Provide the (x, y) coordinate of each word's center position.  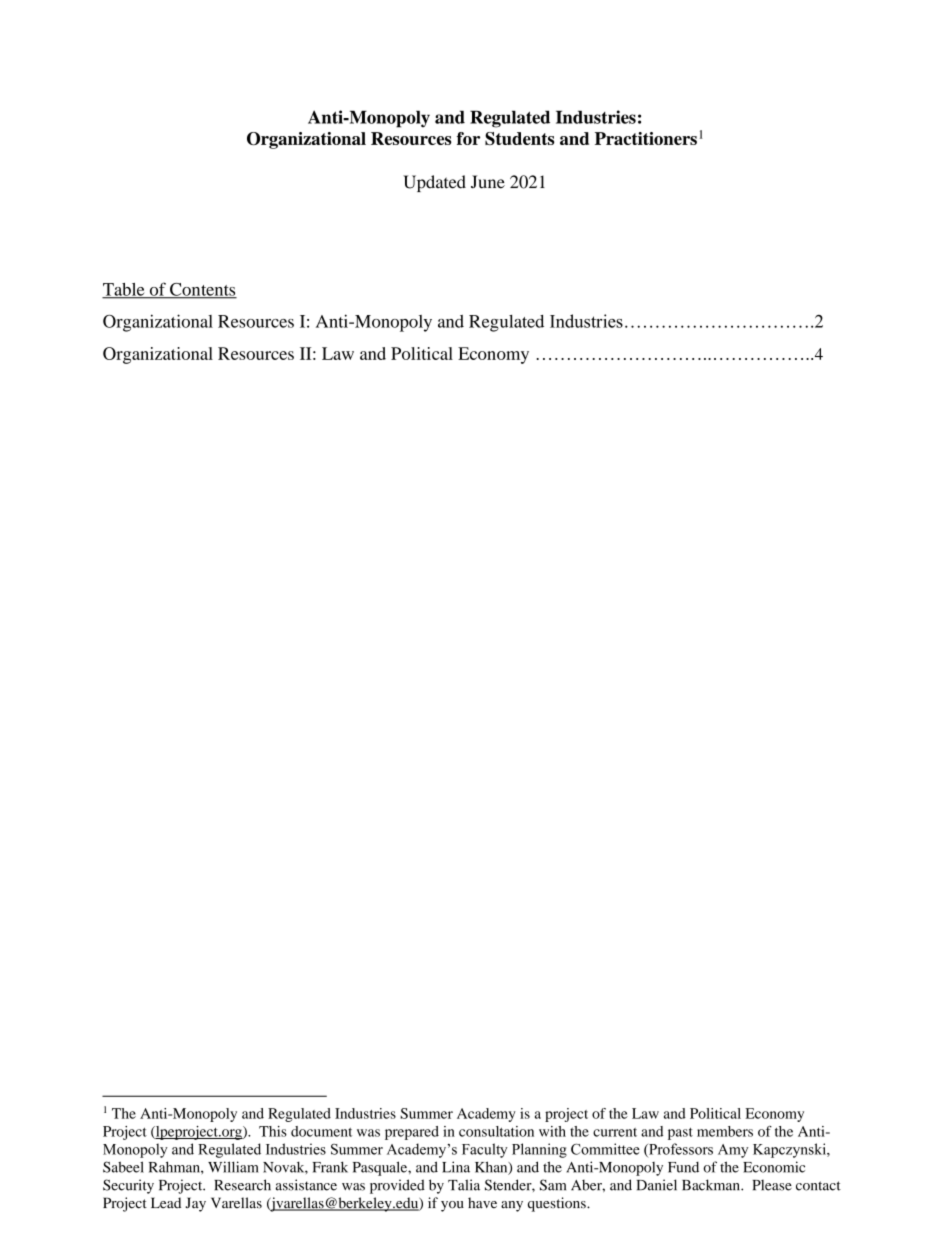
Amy (733, 1151)
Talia (464, 1185)
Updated (434, 183)
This (273, 1131)
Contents (202, 290)
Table (124, 290)
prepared (412, 1133)
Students (519, 138)
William (233, 1167)
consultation (496, 1131)
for (468, 138)
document (321, 1131)
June (488, 182)
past (680, 1134)
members (725, 1131)
